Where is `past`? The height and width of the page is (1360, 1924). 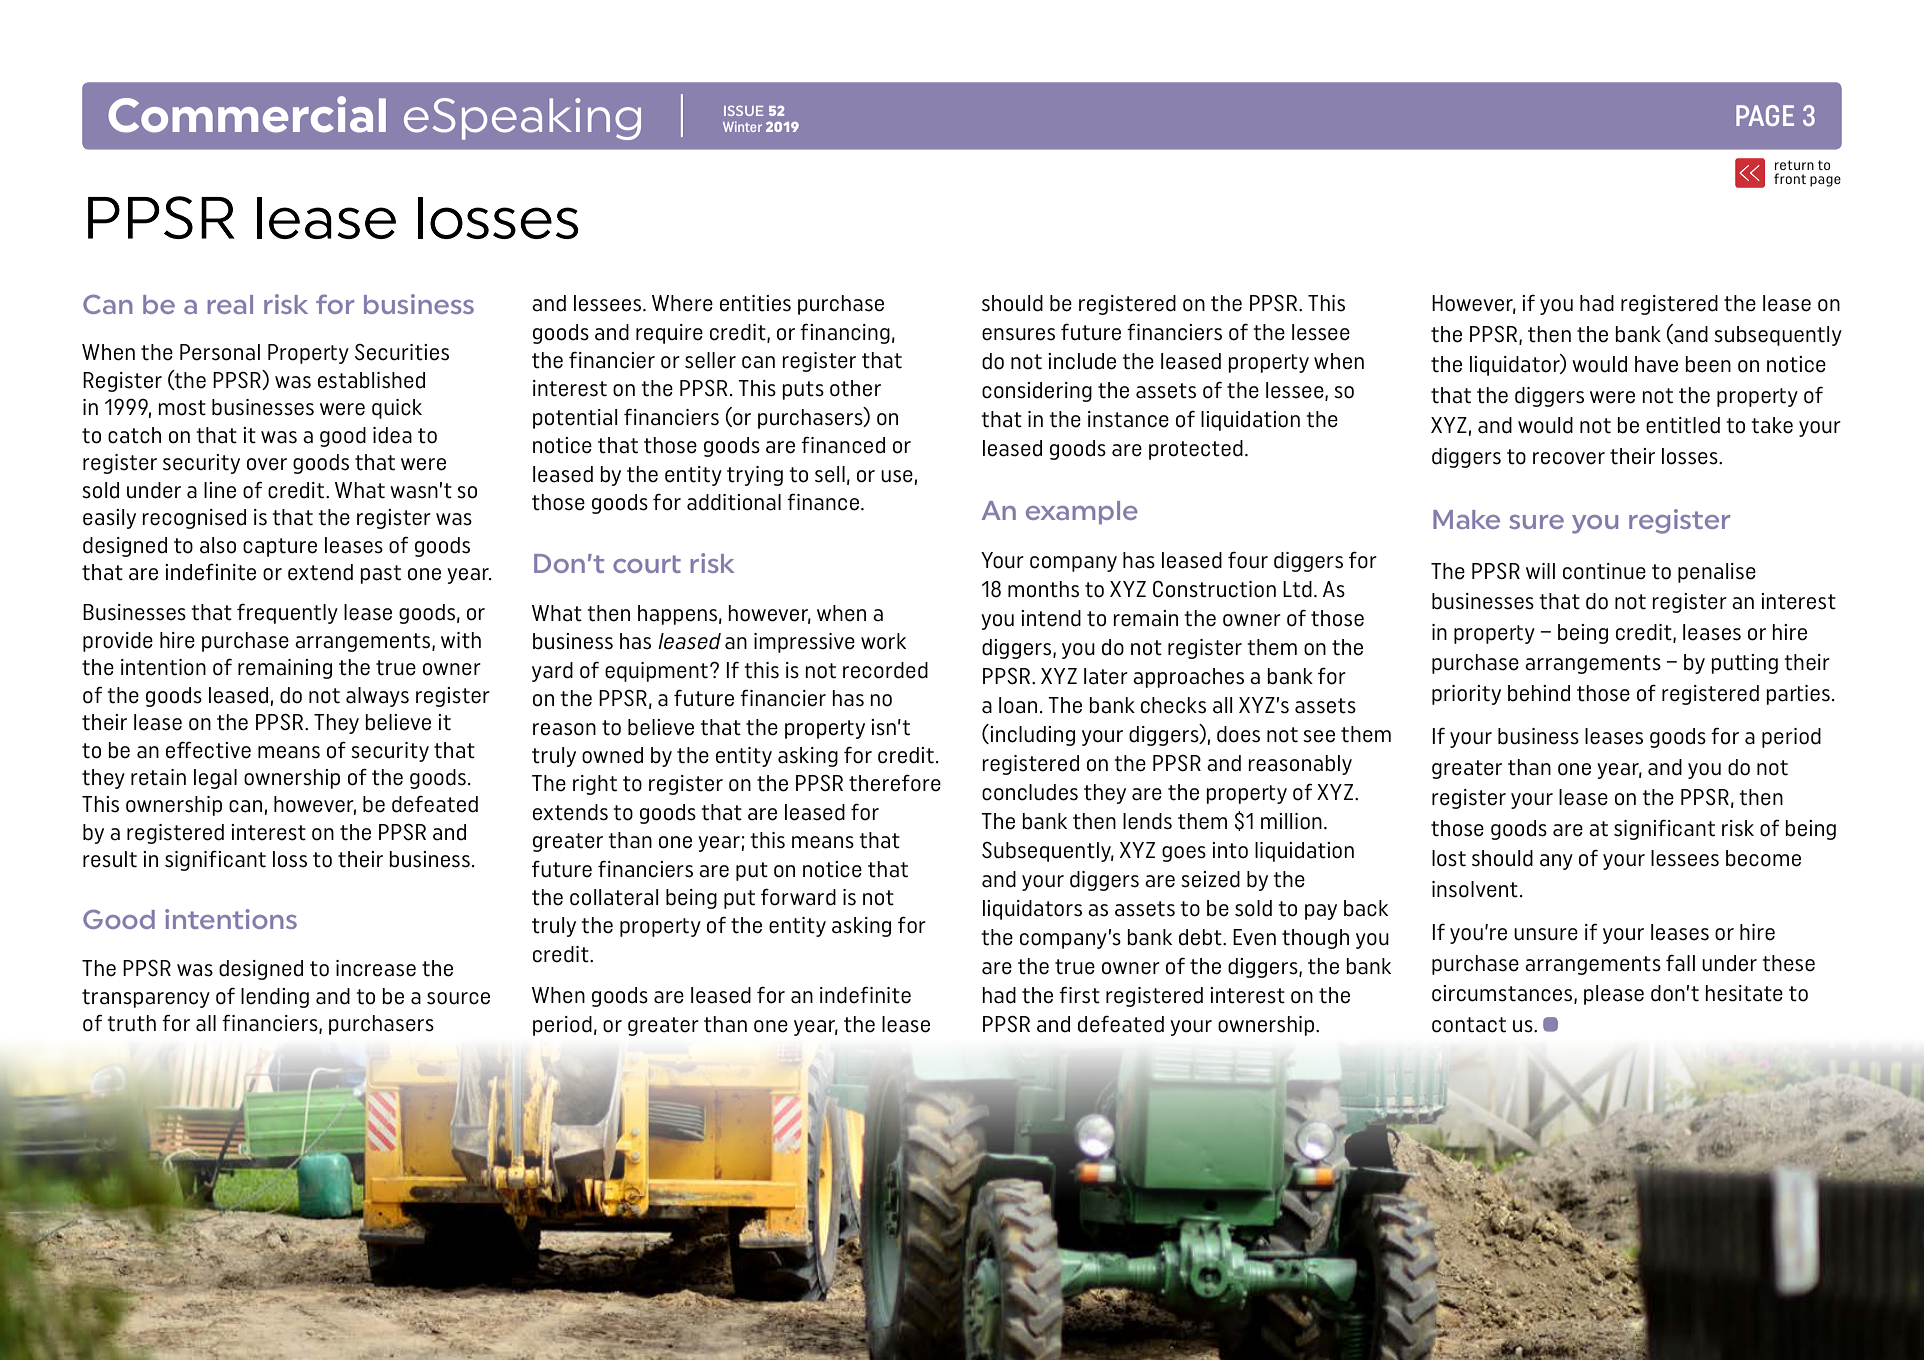 past is located at coordinates (380, 574).
